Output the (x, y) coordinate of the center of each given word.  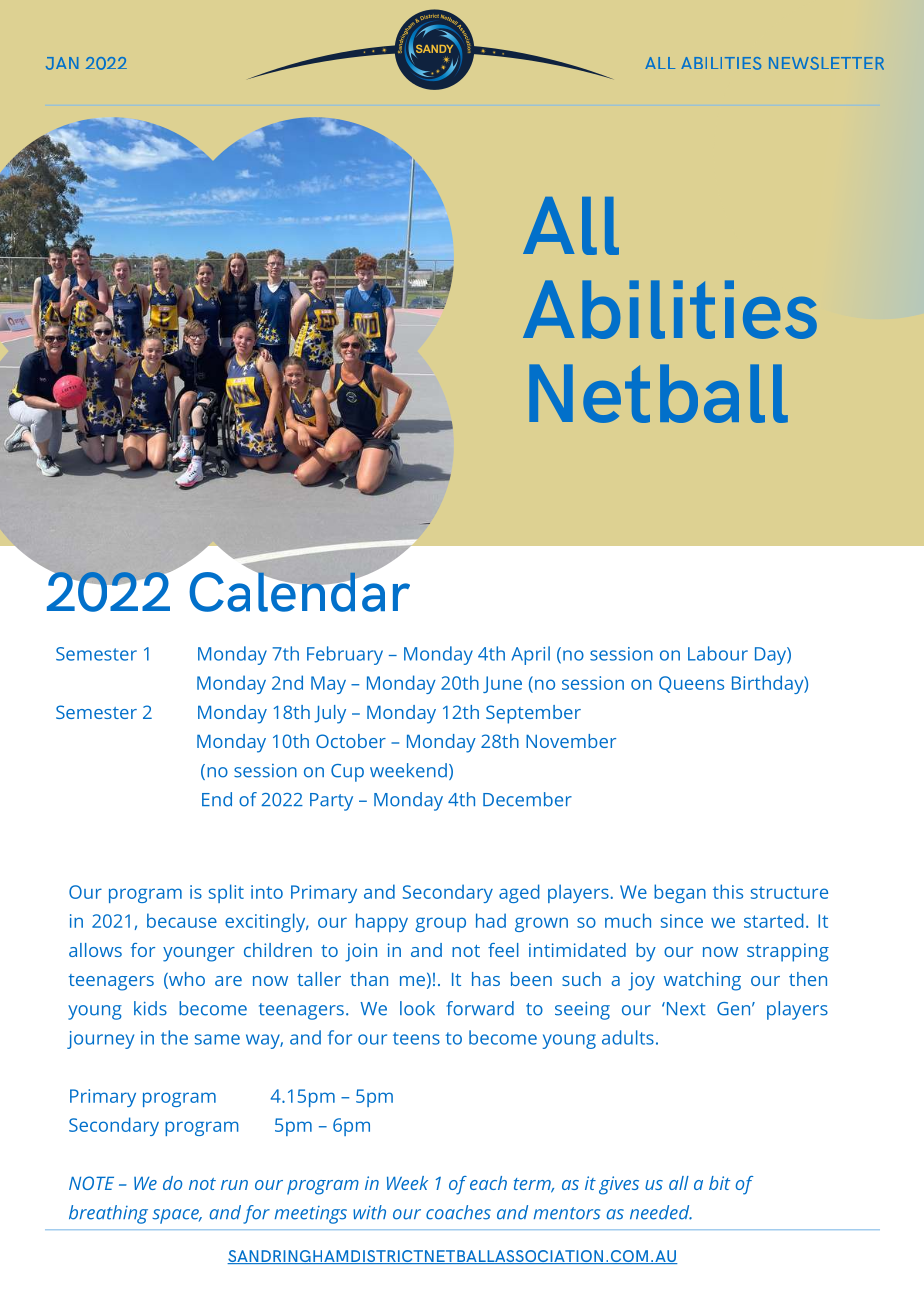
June (502, 684)
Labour (718, 653)
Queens (691, 684)
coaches (458, 1212)
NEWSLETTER (826, 63)
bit (719, 1183)
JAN (62, 63)
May (328, 685)
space (176, 1216)
